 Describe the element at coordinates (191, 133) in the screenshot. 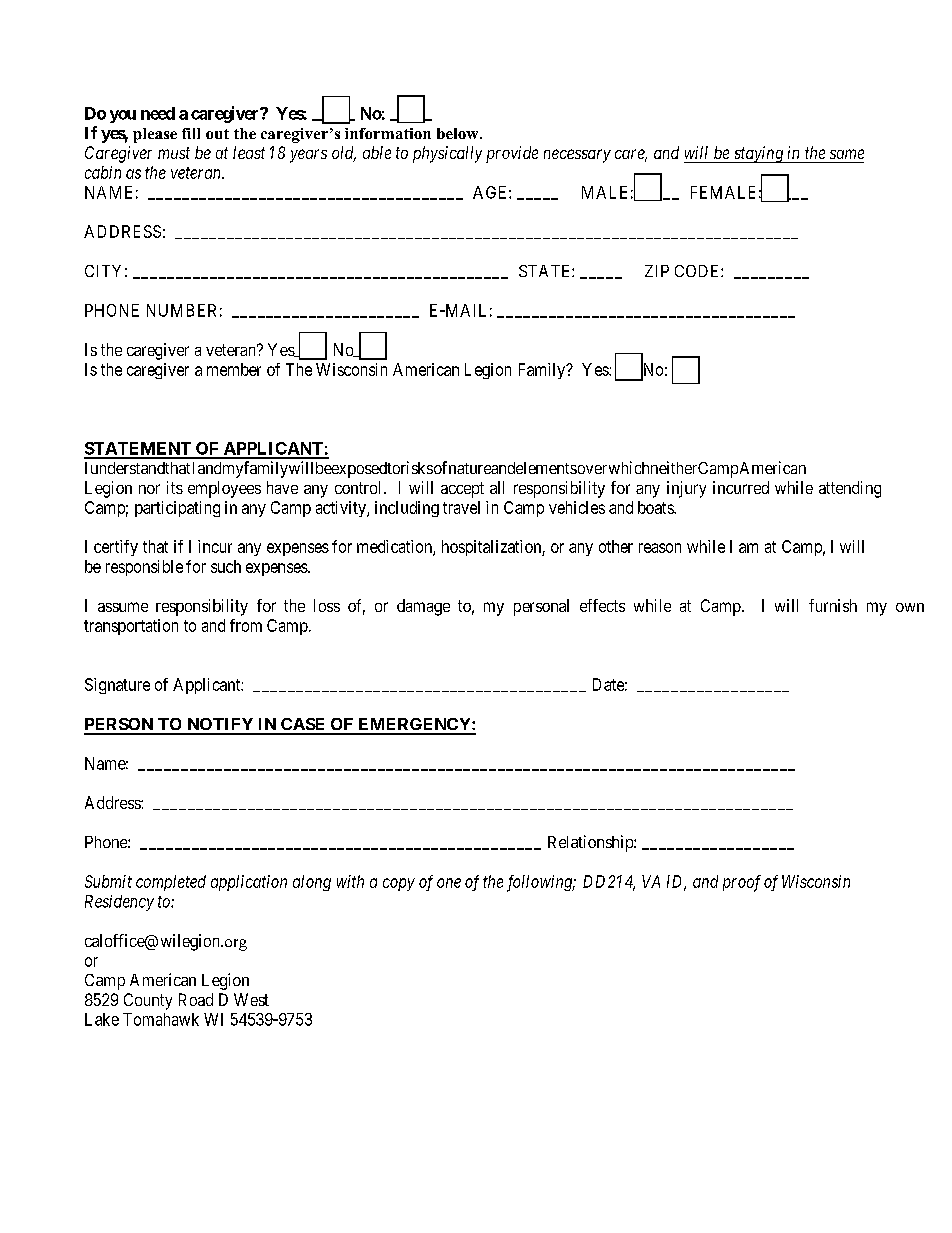

I see `fill` at that location.
